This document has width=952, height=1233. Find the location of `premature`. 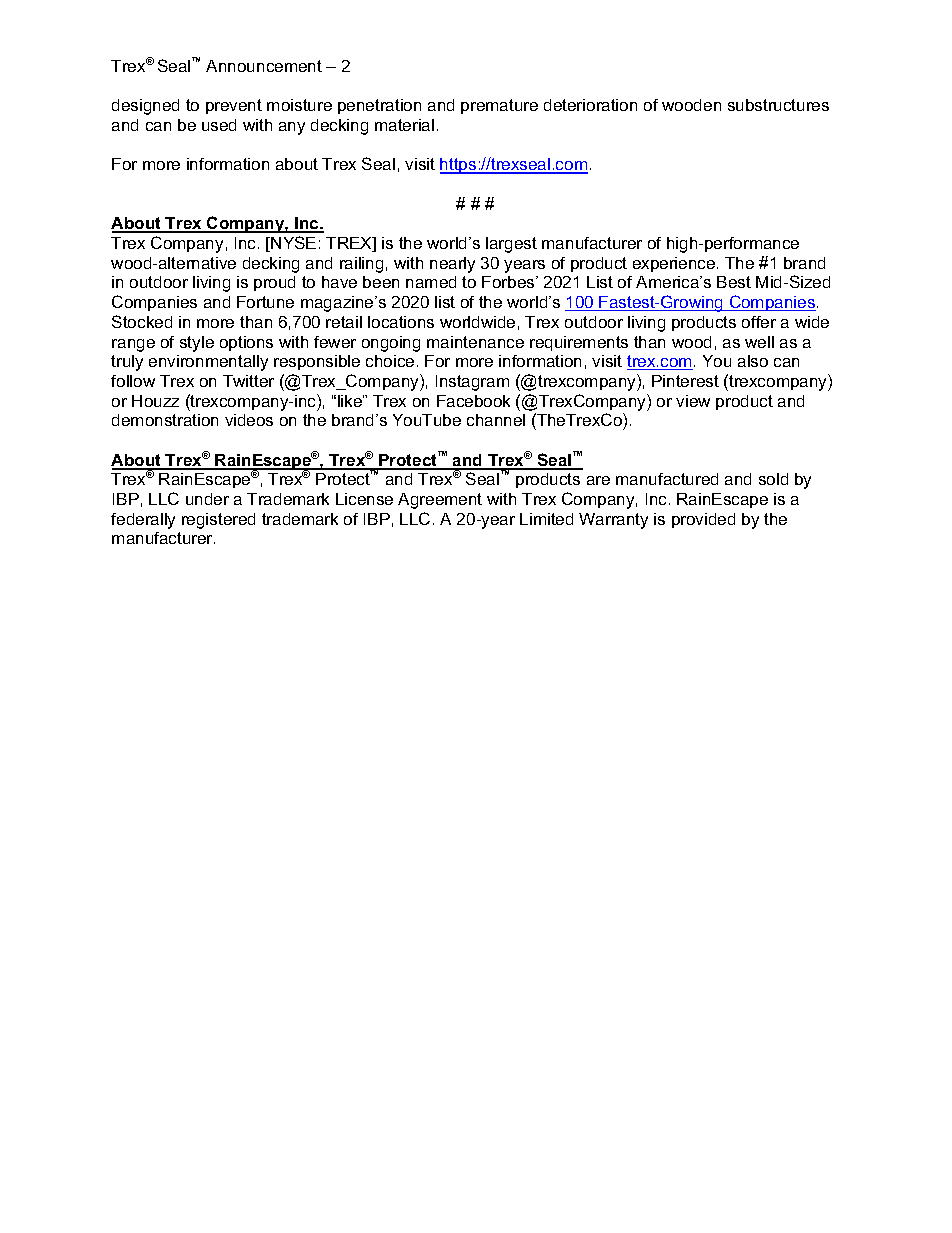

premature is located at coordinates (499, 106).
